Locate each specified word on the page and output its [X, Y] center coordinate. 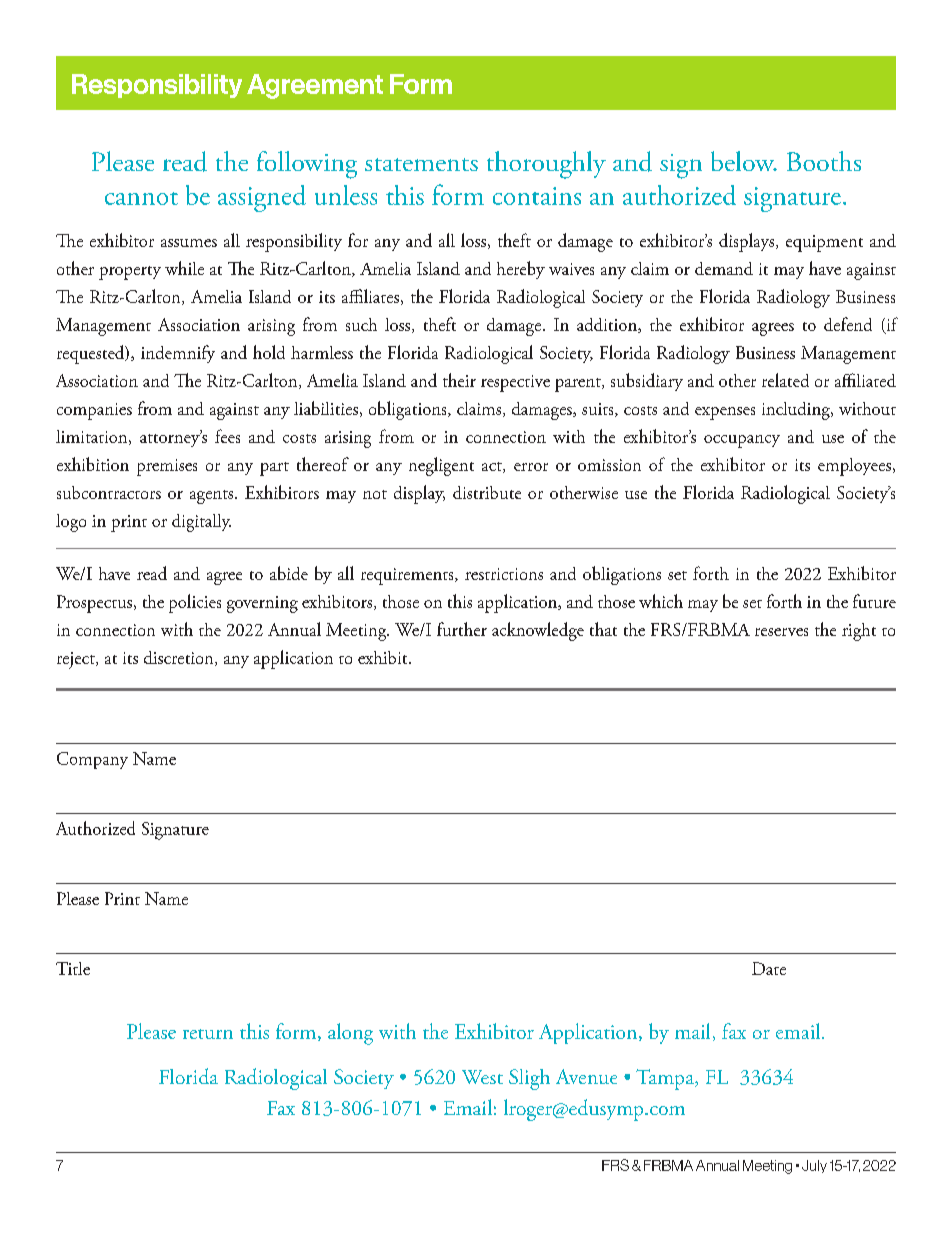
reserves [781, 632]
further [462, 629]
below [744, 161]
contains [537, 196]
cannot [141, 198]
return [208, 1034]
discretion [180, 658]
